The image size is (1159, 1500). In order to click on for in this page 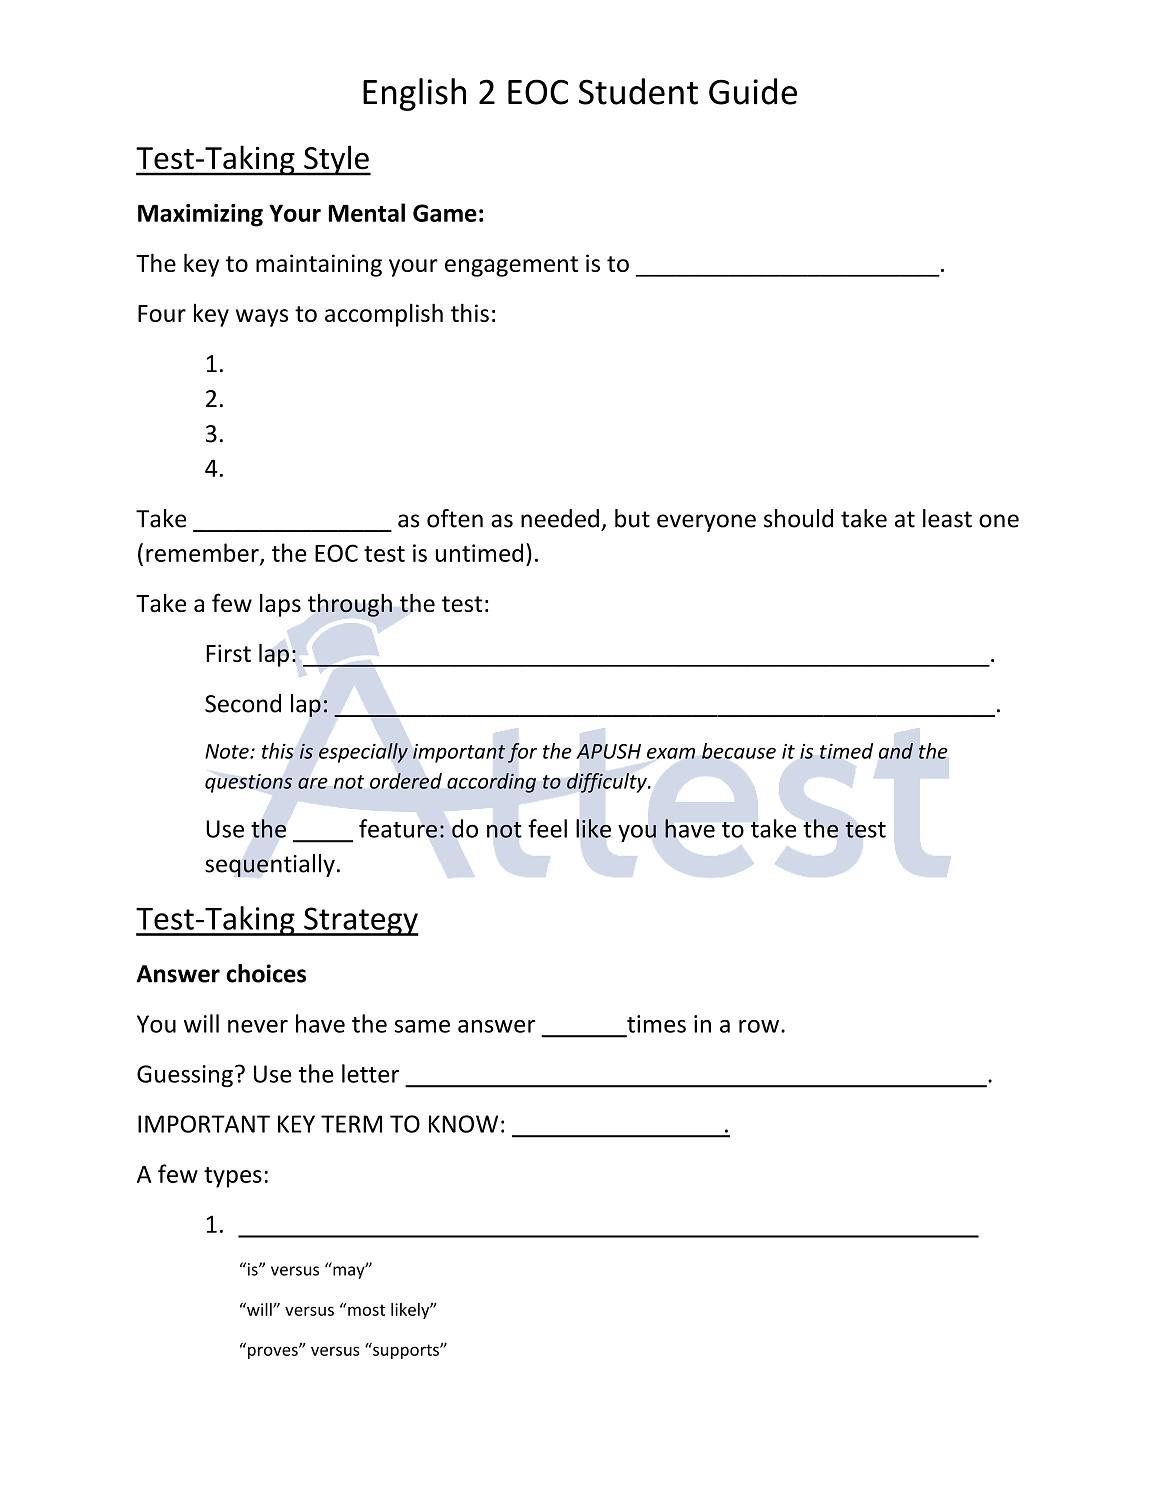, I will do `click(522, 753)`.
